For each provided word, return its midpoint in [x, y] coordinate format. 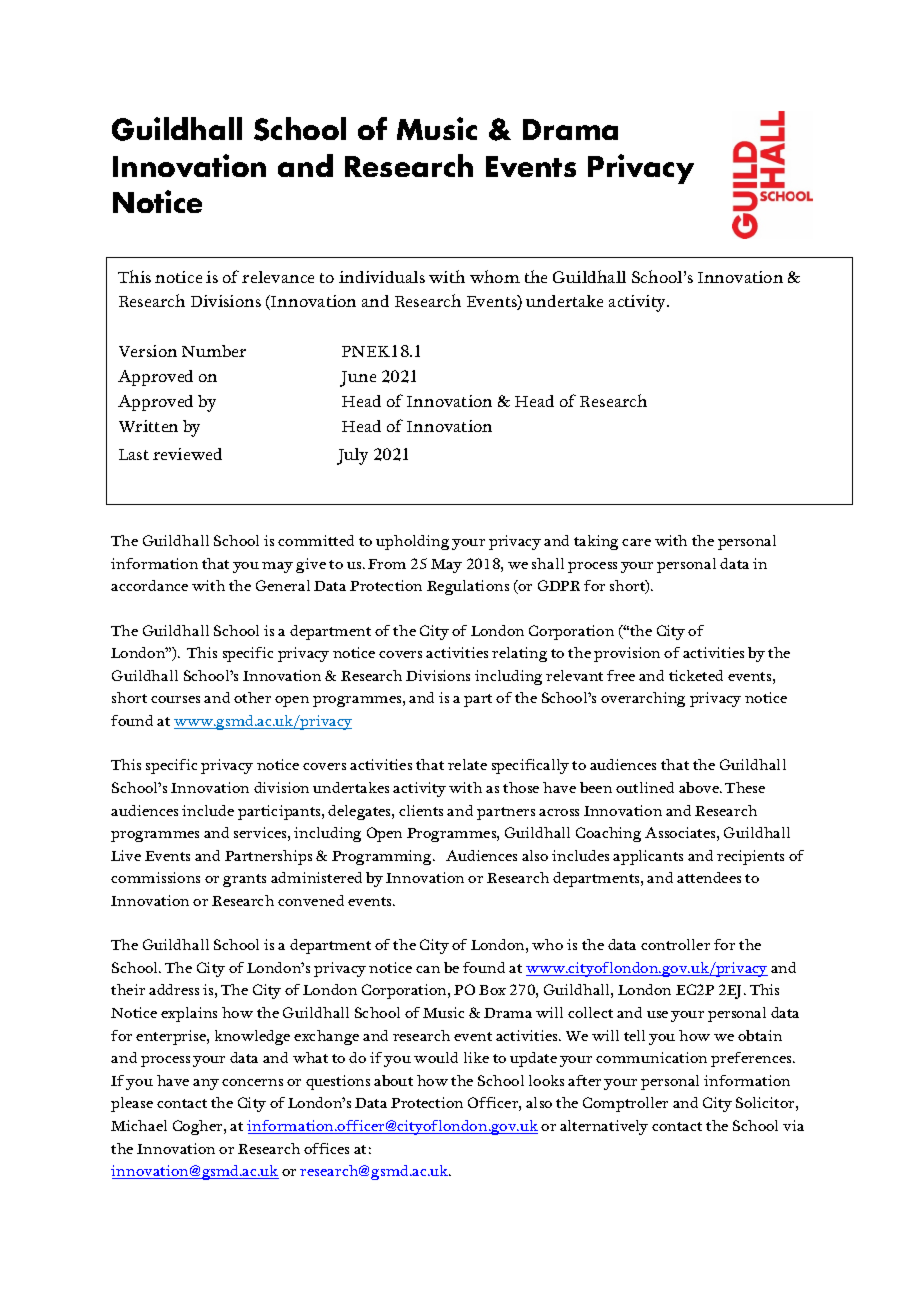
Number [214, 351]
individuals [382, 277]
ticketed [696, 675]
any [206, 1084]
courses [175, 699]
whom [495, 276]
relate [467, 764]
